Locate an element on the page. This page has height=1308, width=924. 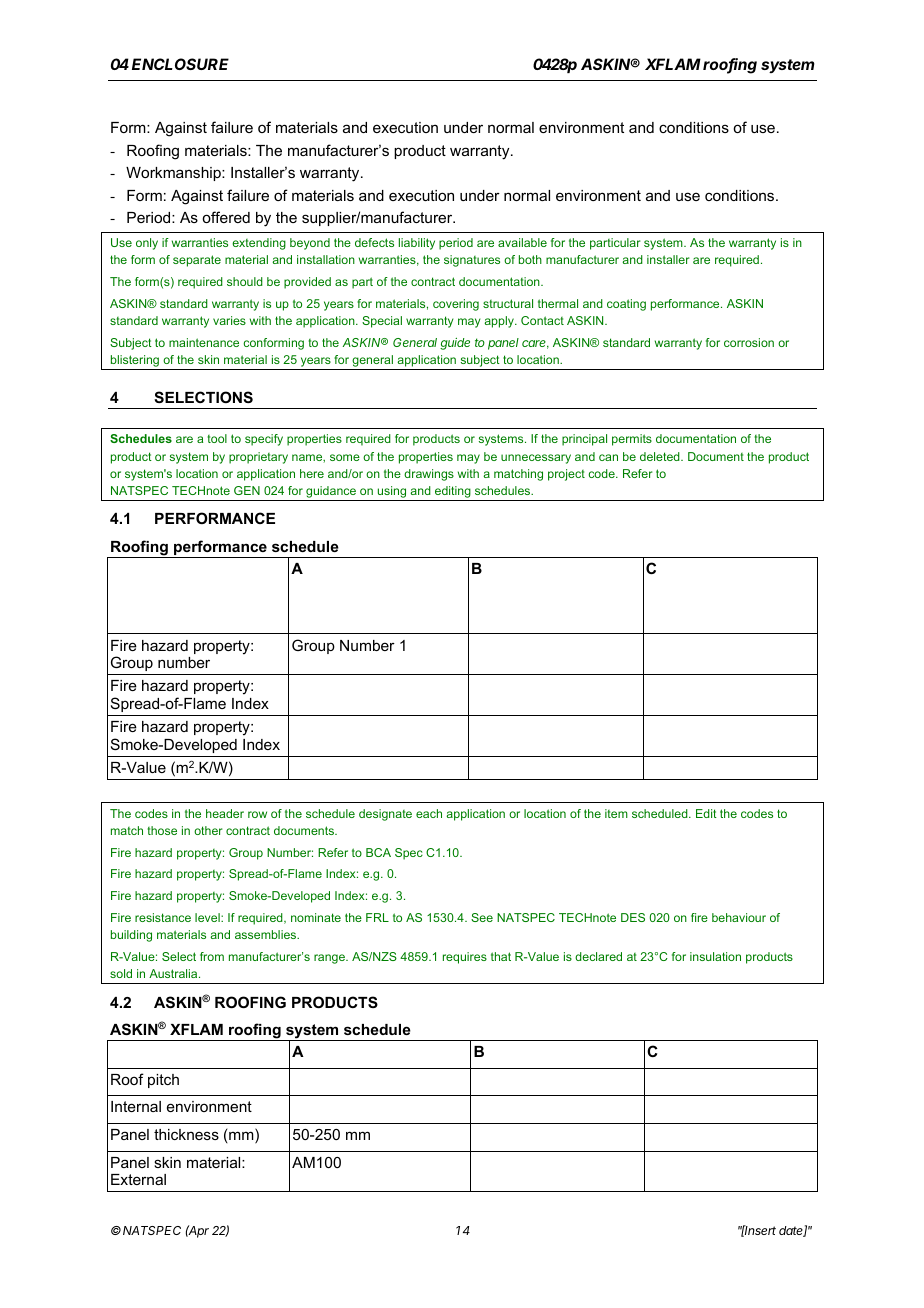
ENCLOSURE is located at coordinates (180, 64).
